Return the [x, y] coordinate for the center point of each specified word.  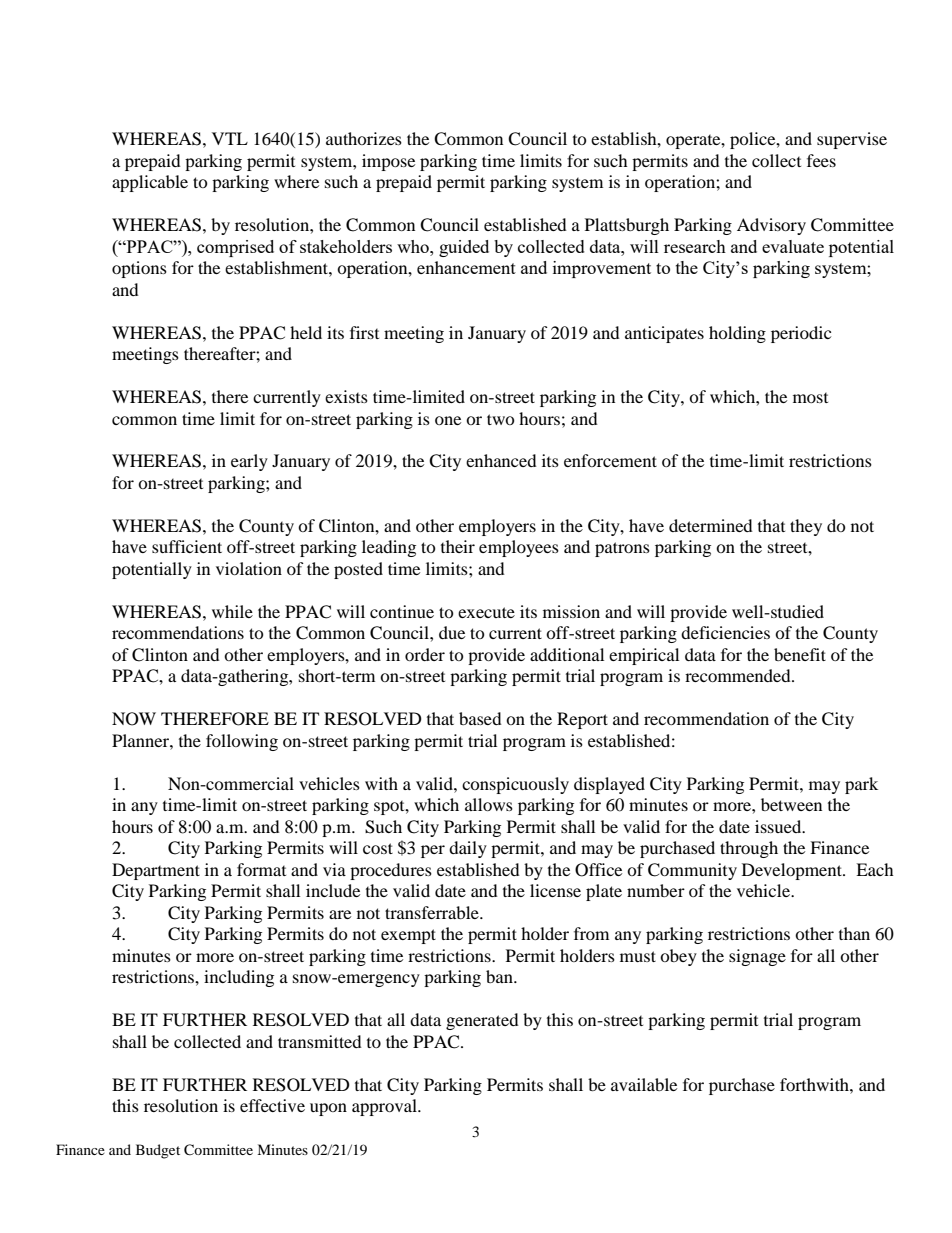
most [810, 398]
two [501, 419]
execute [486, 612]
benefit [800, 654]
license [555, 890]
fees [821, 160]
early [249, 462]
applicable [150, 183]
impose [388, 162]
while [232, 611]
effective [272, 1105]
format [261, 869]
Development [793, 871]
